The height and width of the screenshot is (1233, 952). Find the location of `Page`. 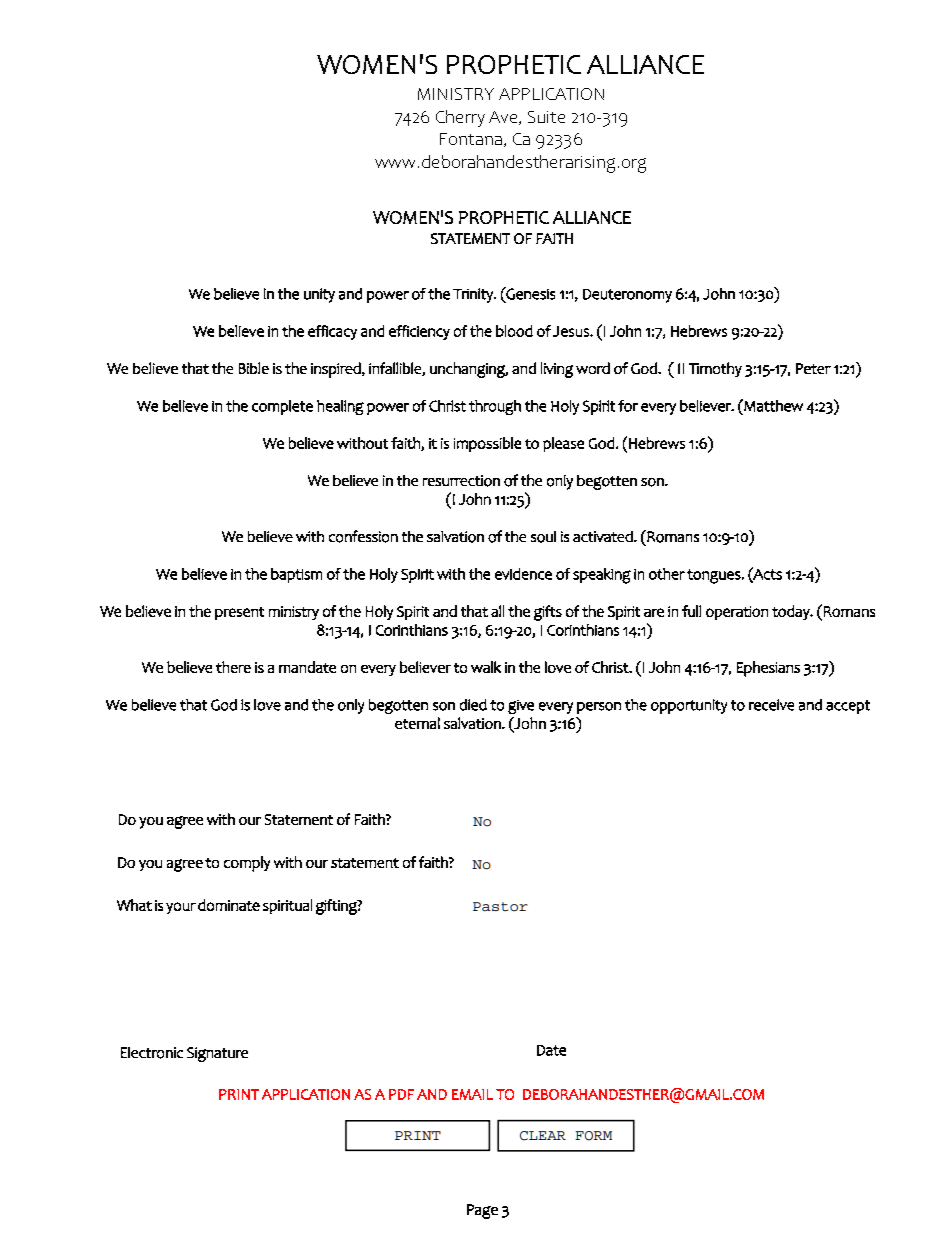

Page is located at coordinates (482, 1211).
